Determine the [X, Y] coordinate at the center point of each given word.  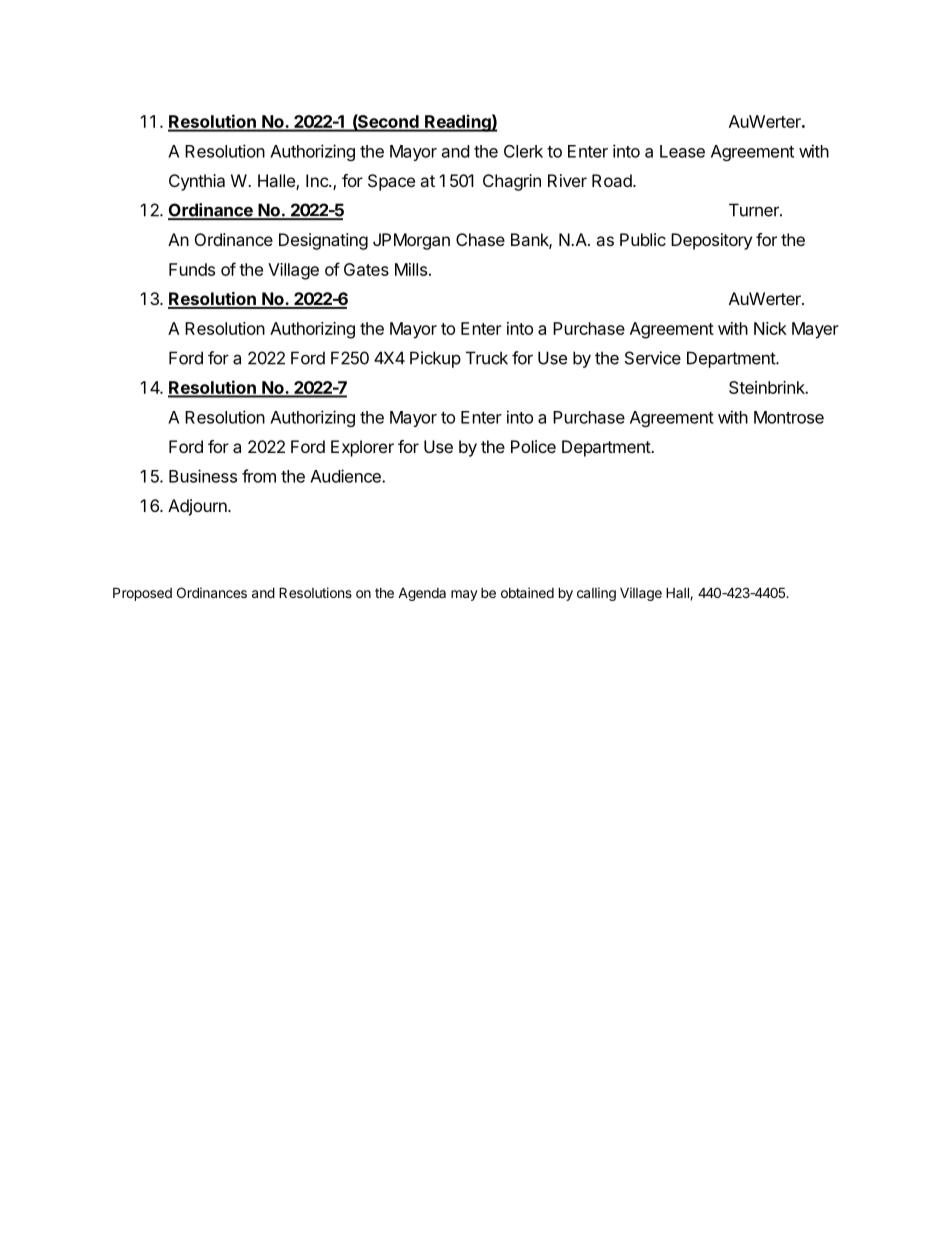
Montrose [789, 417]
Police [533, 446]
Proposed [142, 594]
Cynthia [197, 182]
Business [203, 476]
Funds [192, 269]
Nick [770, 328]
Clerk [523, 151]
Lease [682, 151]
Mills [411, 269]
